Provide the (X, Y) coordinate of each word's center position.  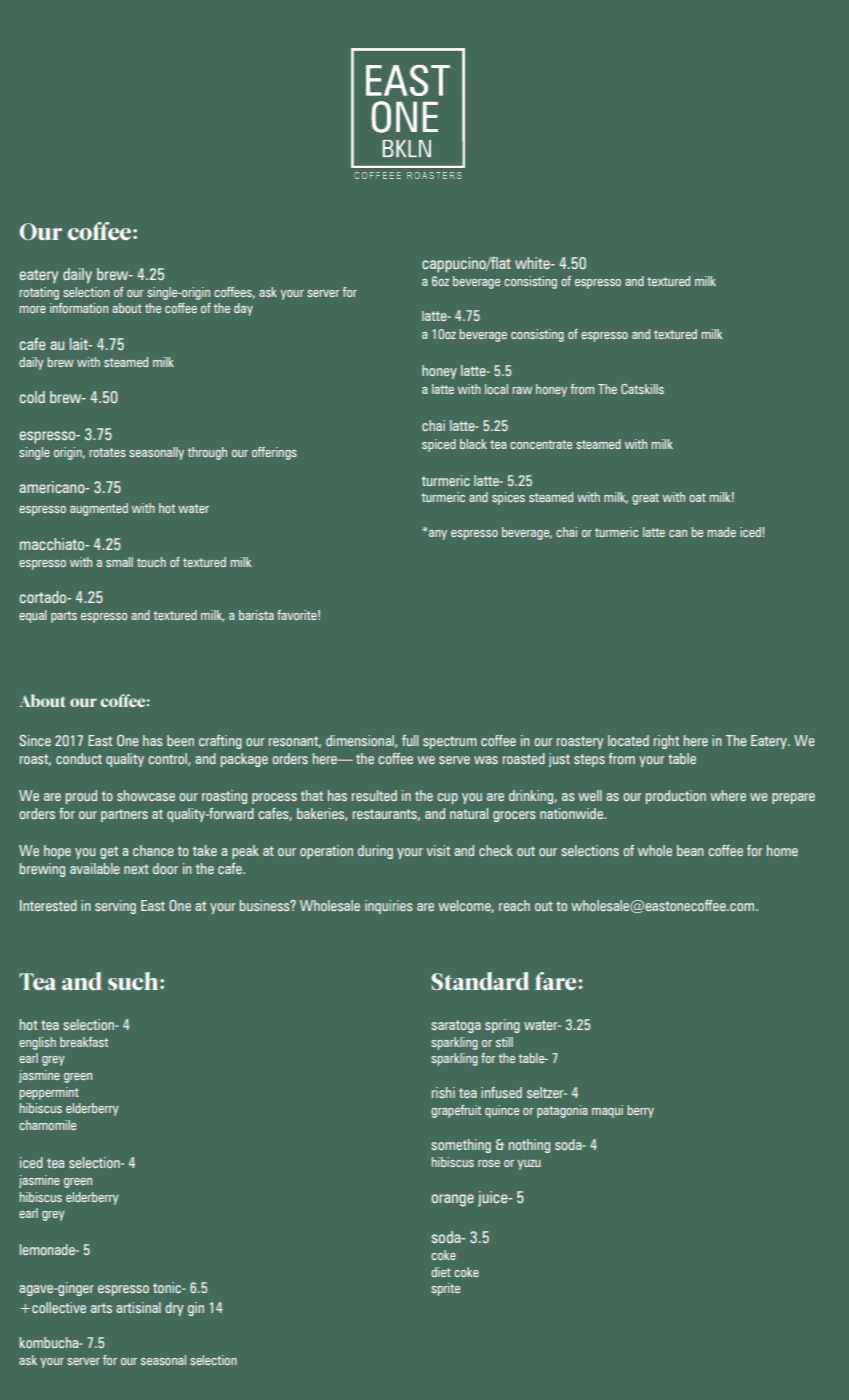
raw (522, 390)
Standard (480, 981)
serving (115, 907)
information (79, 308)
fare (555, 981)
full (410, 740)
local (496, 389)
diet (441, 1272)
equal (33, 616)
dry (174, 1309)
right (666, 742)
